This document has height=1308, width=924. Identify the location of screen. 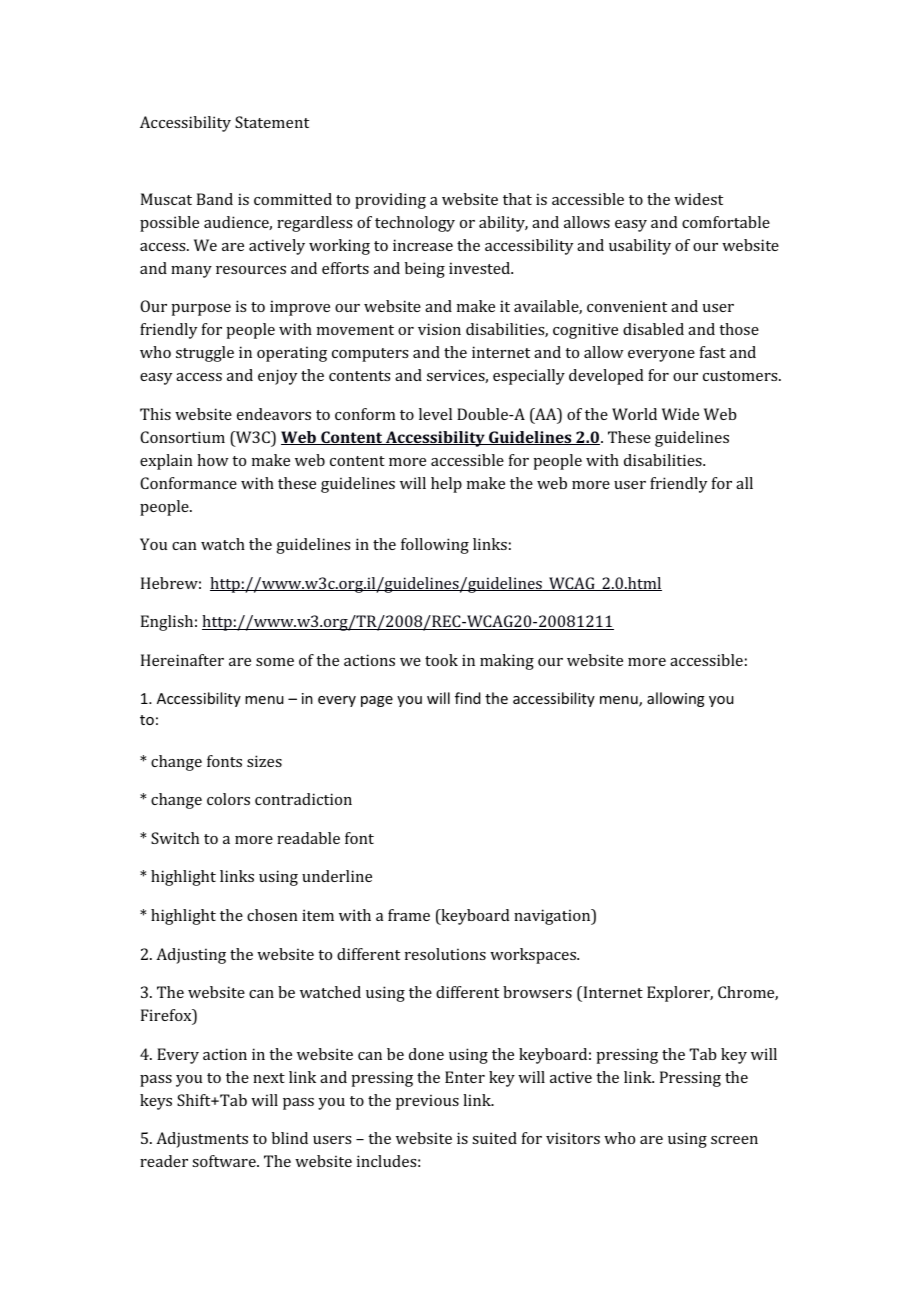
(734, 1140).
